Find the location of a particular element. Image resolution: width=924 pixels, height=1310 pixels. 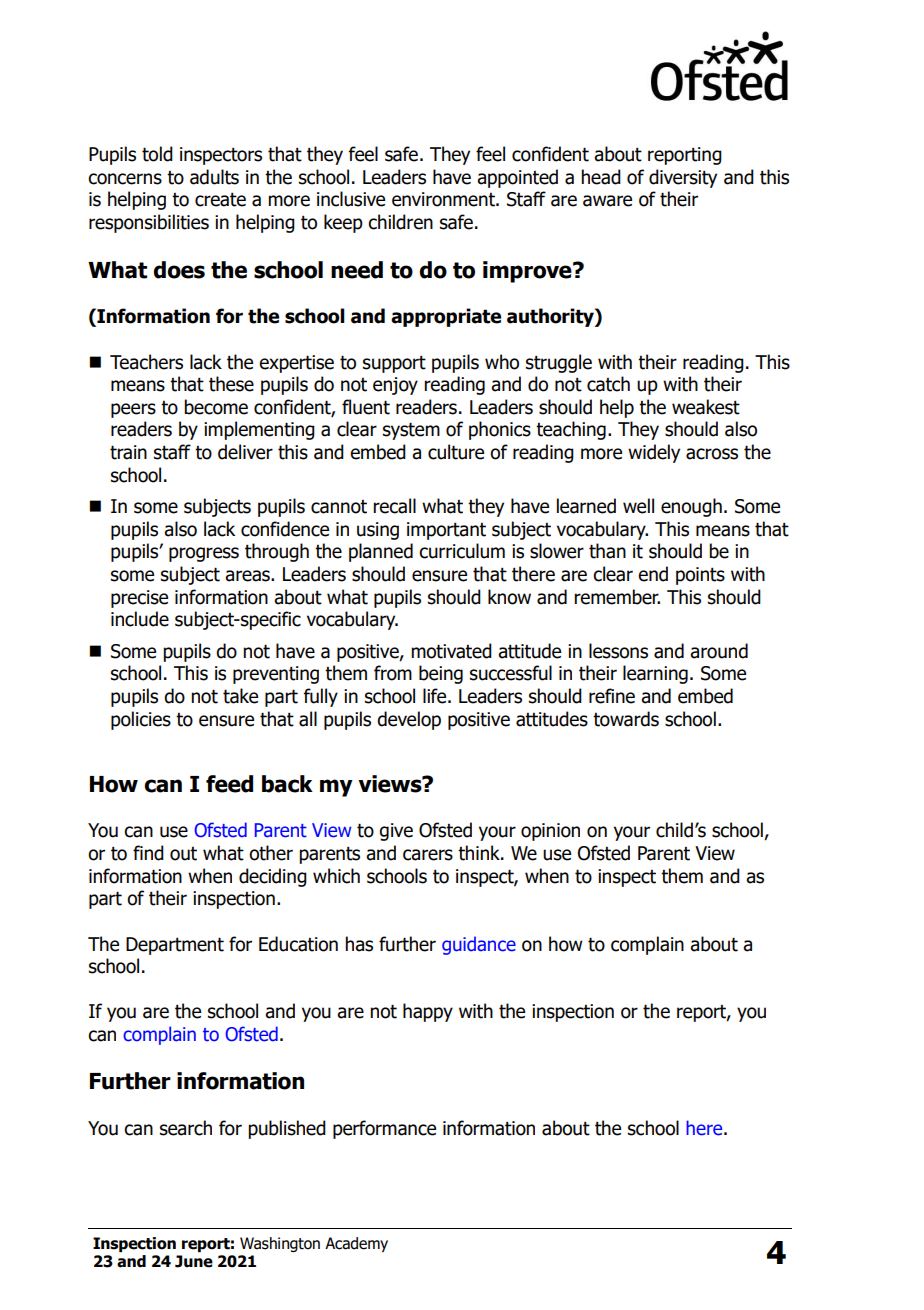

happy is located at coordinates (428, 1012).
